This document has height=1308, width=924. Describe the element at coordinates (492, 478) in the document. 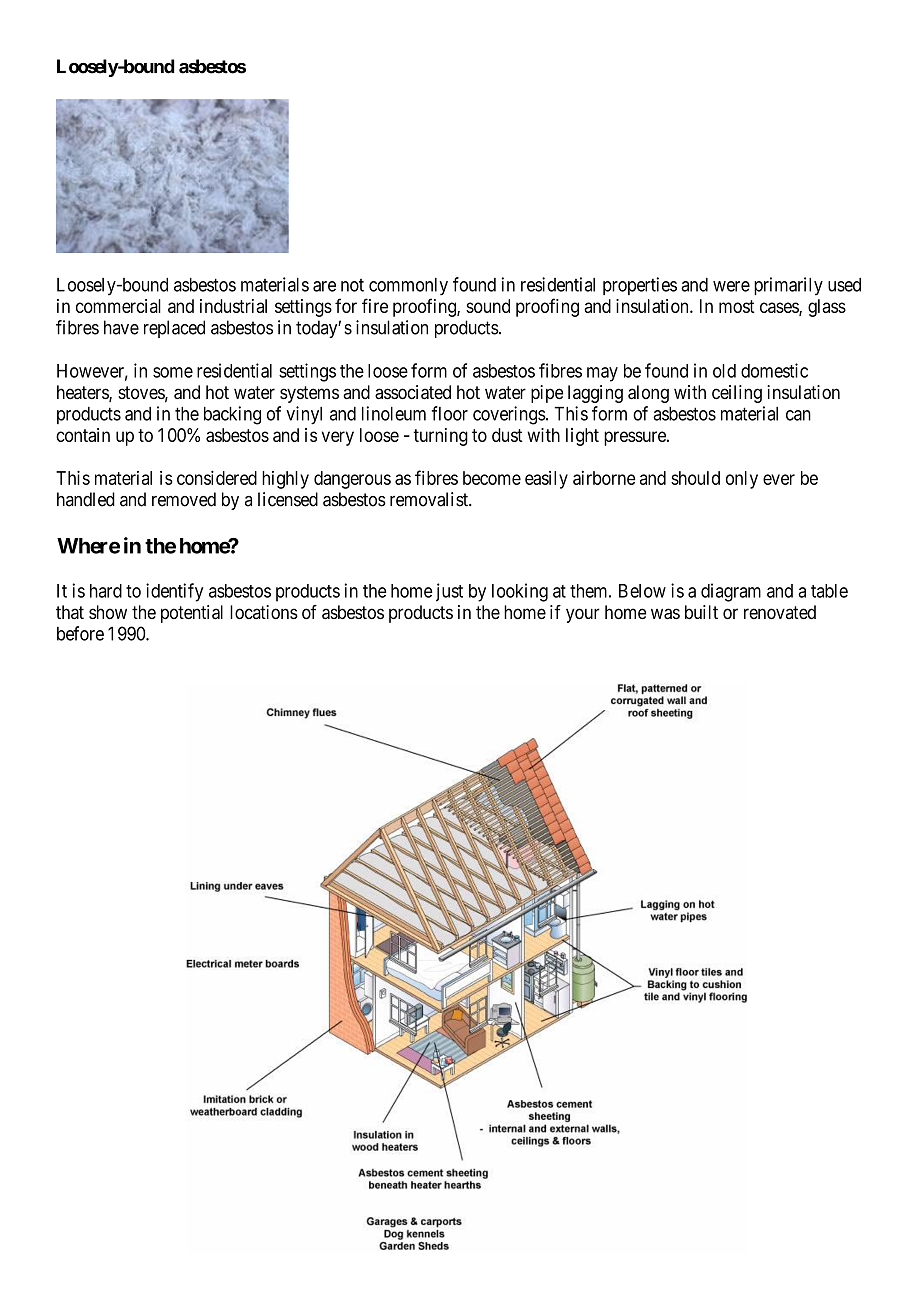

I see `become` at that location.
